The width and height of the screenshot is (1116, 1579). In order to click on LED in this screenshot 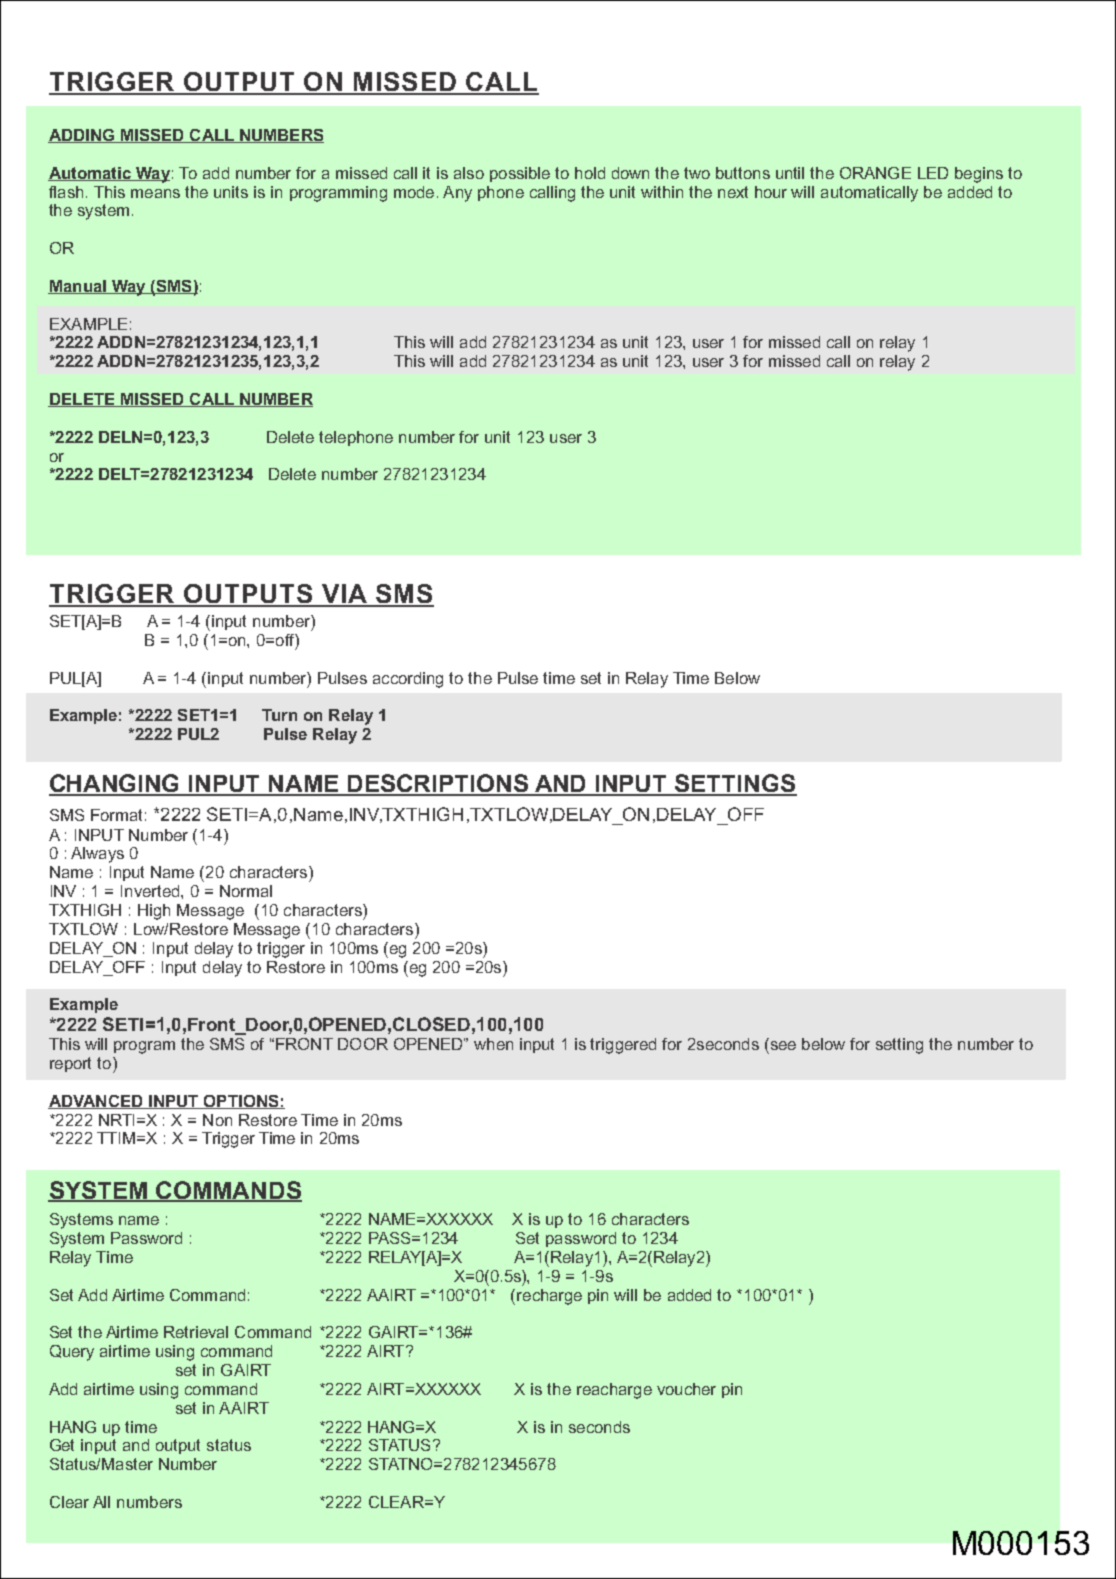, I will do `click(933, 173)`.
